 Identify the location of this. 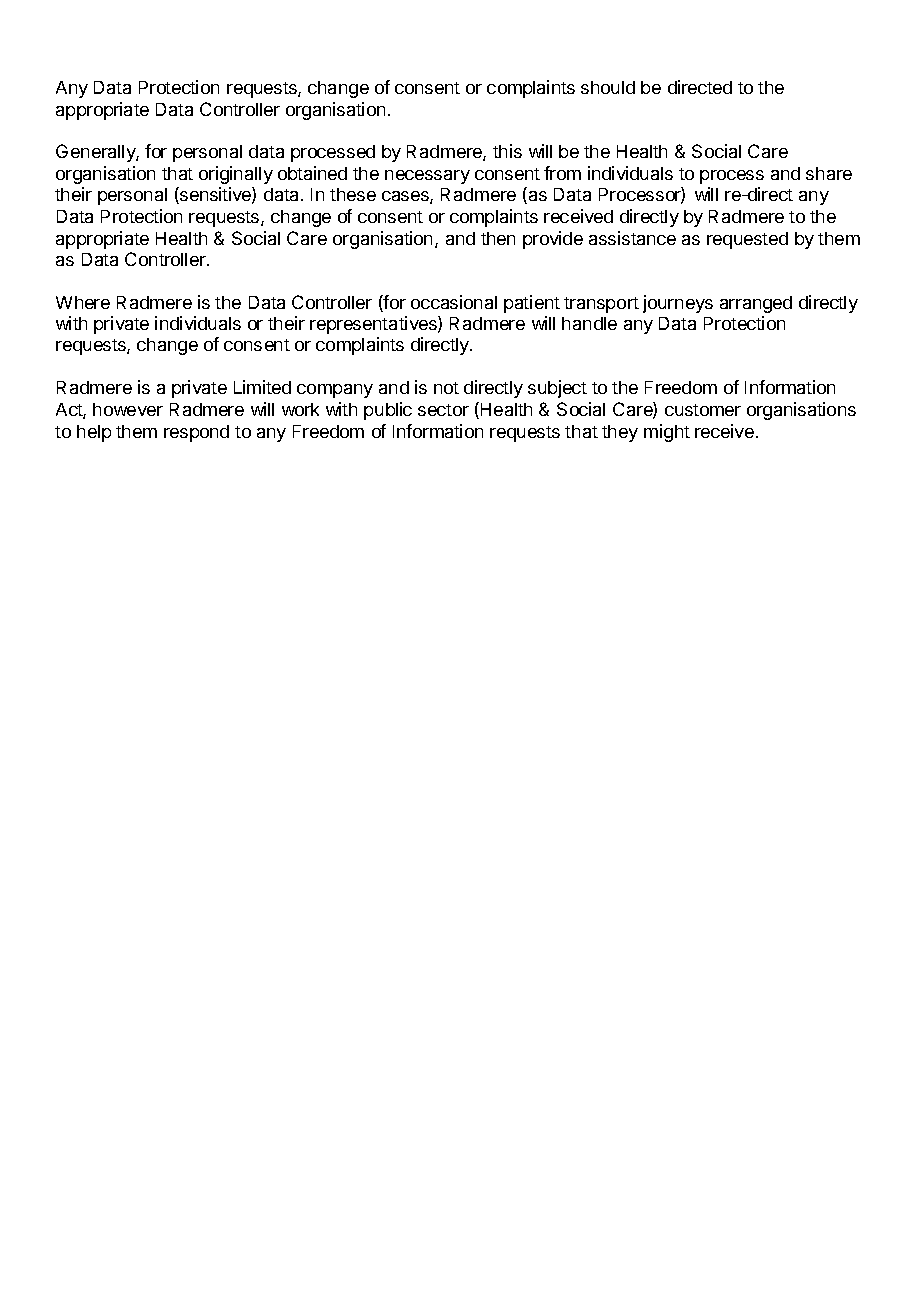
(507, 151).
